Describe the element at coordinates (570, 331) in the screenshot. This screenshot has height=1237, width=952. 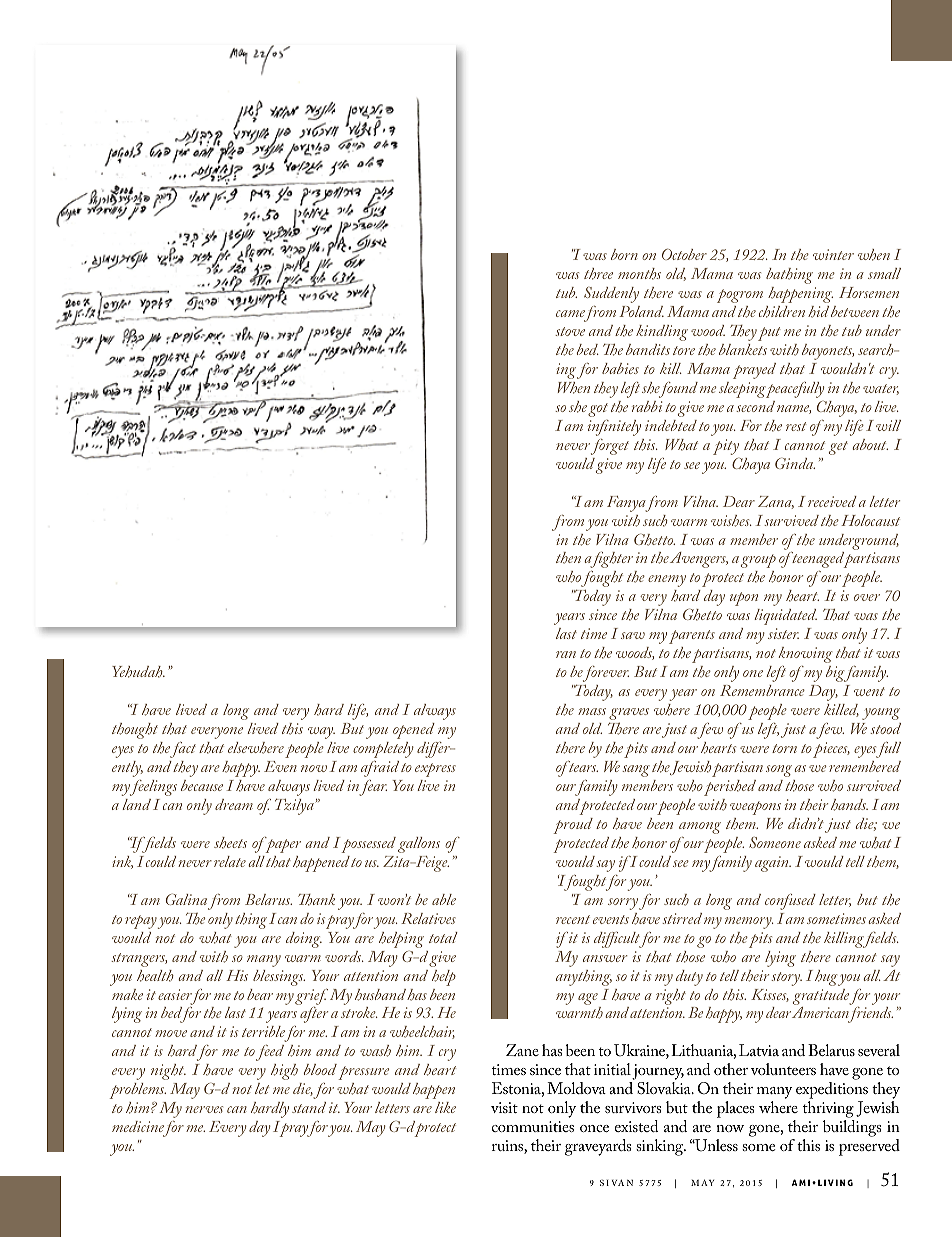
I see `stove` at that location.
